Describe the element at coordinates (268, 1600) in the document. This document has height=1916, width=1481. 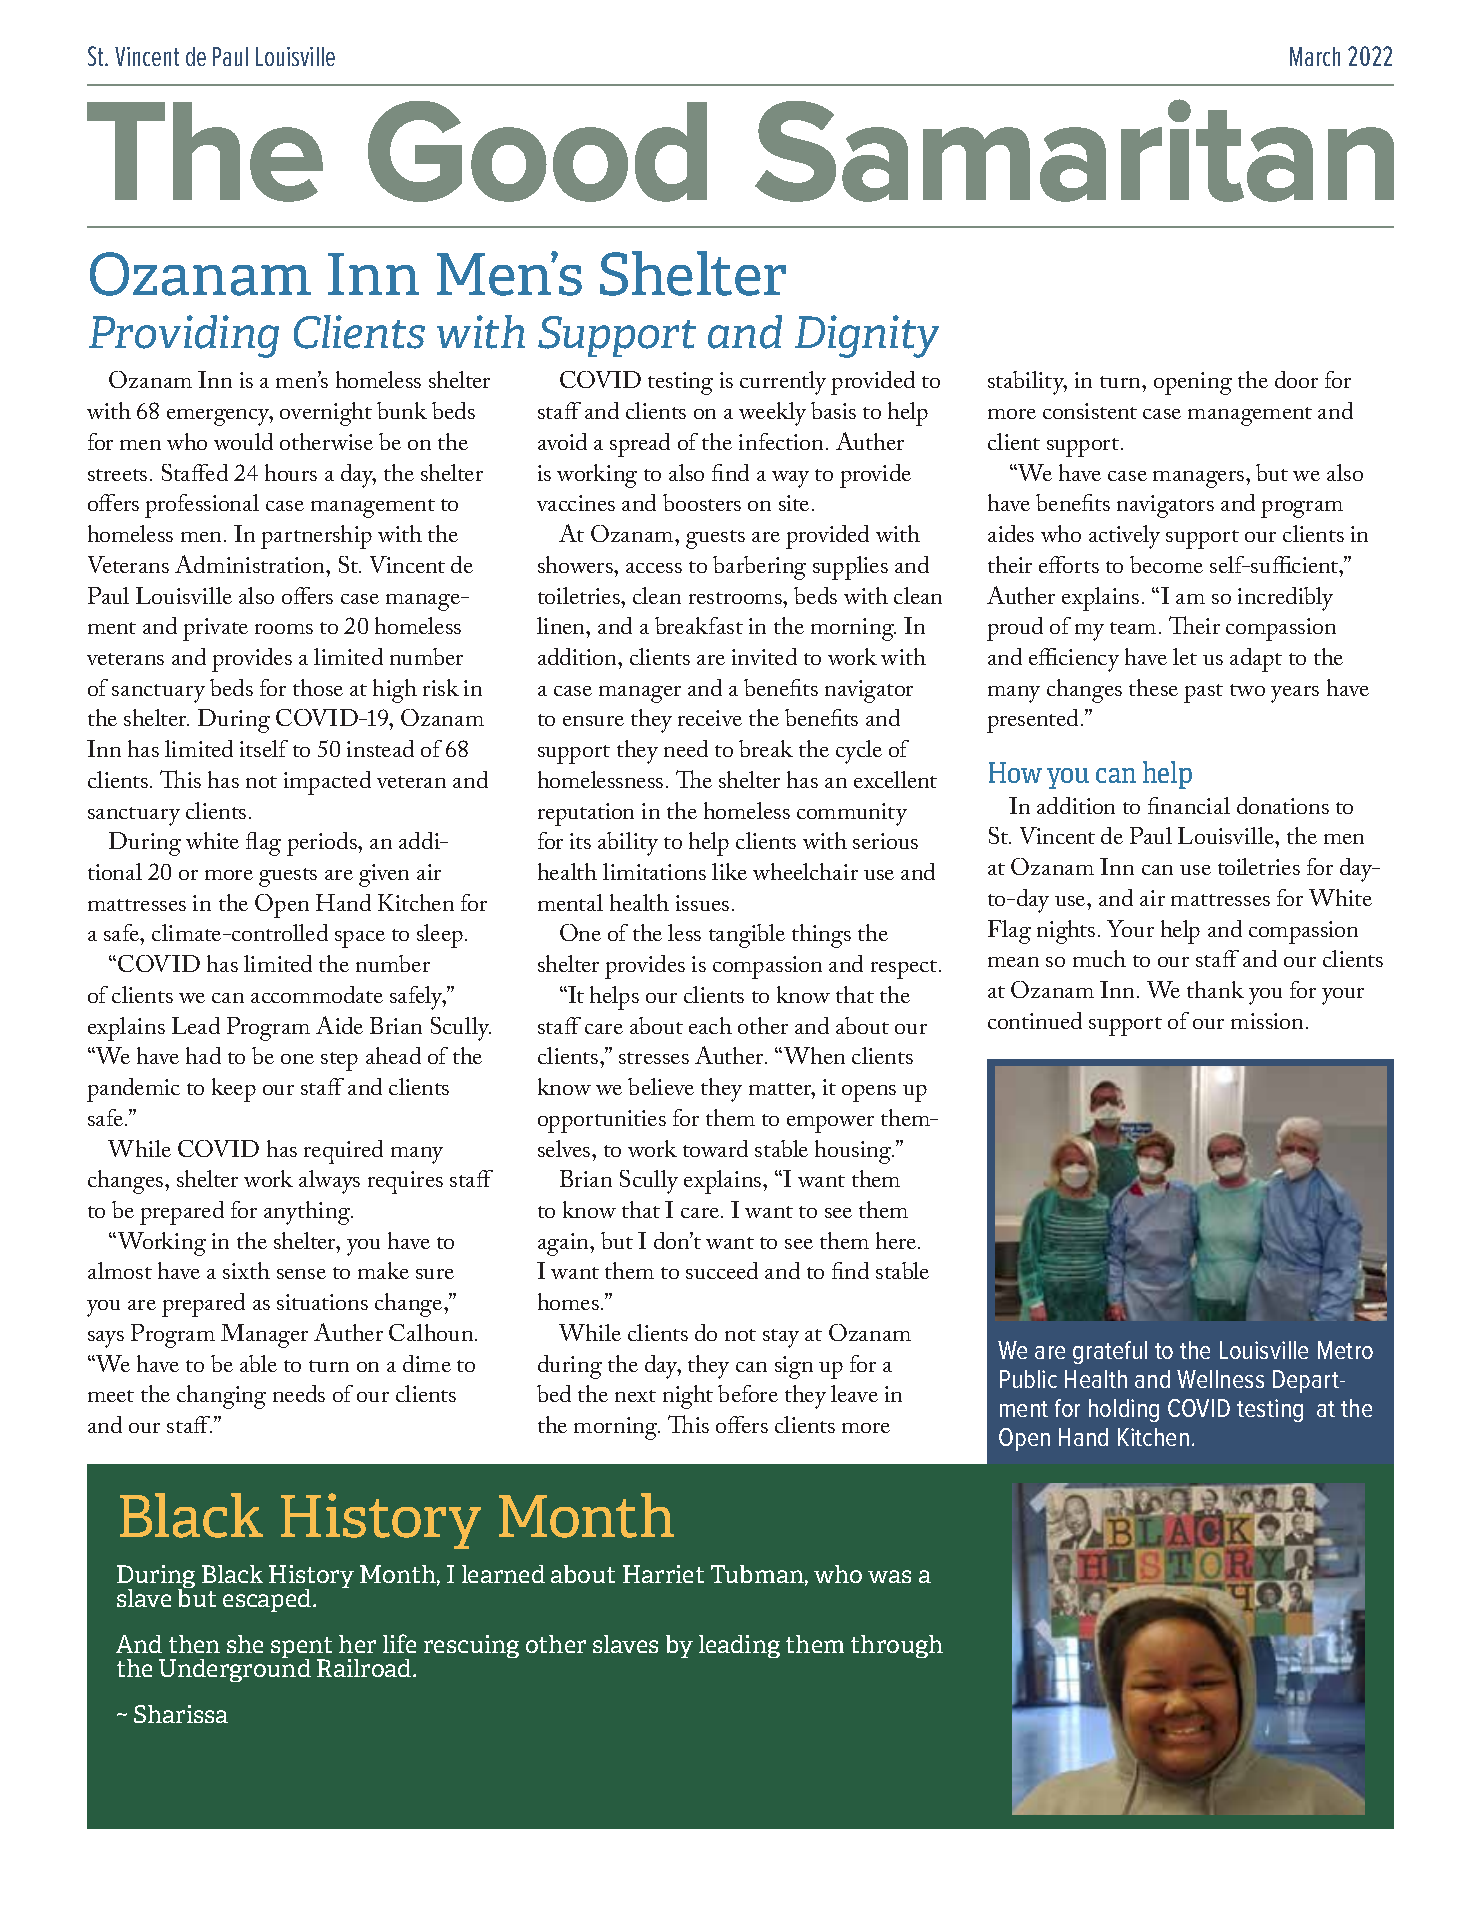
I see `escaped` at that location.
